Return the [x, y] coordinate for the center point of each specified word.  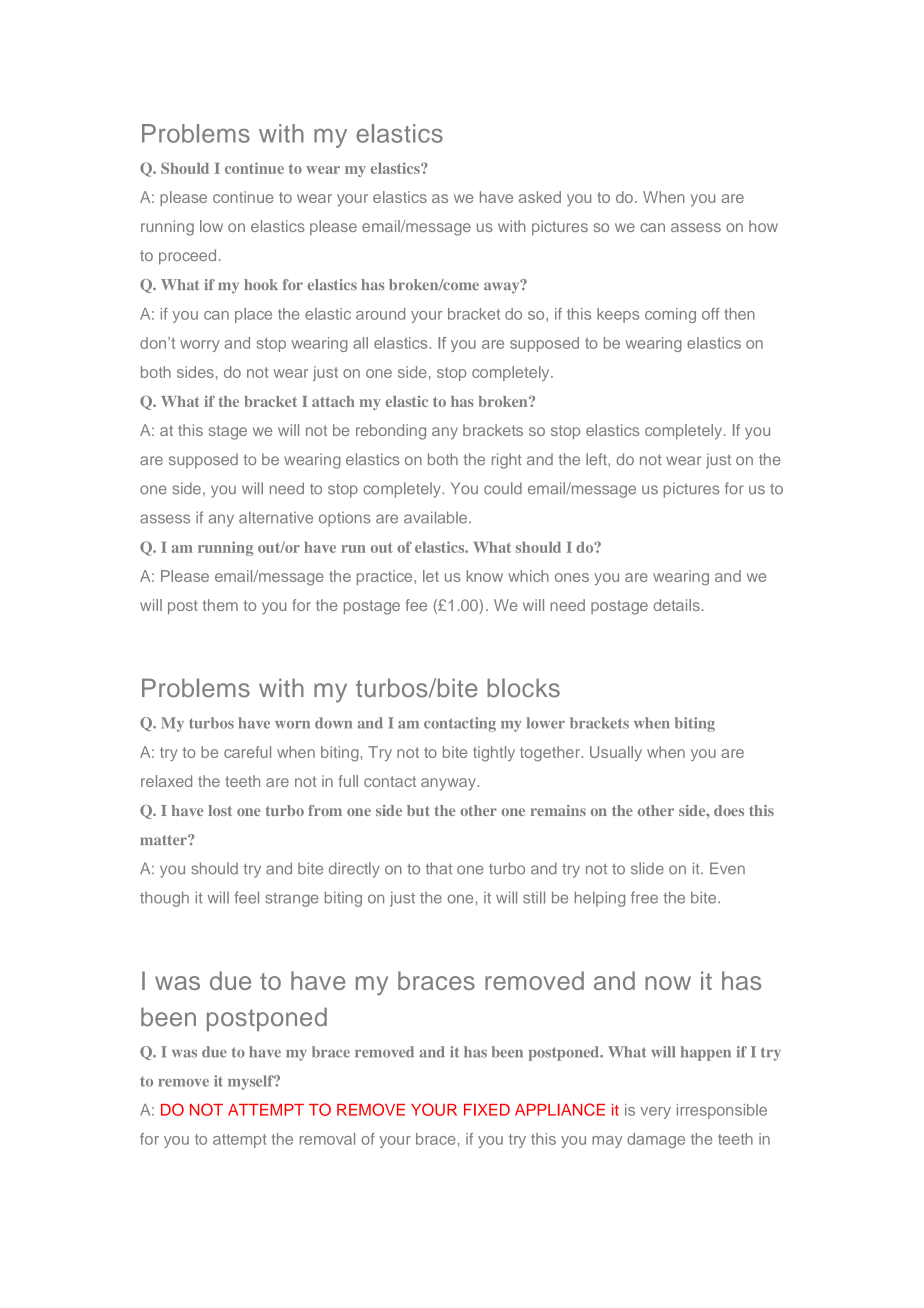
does [729, 810]
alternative [276, 517]
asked [540, 197]
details [676, 605]
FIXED [487, 1110]
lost [220, 810]
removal [327, 1139]
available [435, 517]
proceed [187, 257]
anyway [449, 784]
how [763, 226]
